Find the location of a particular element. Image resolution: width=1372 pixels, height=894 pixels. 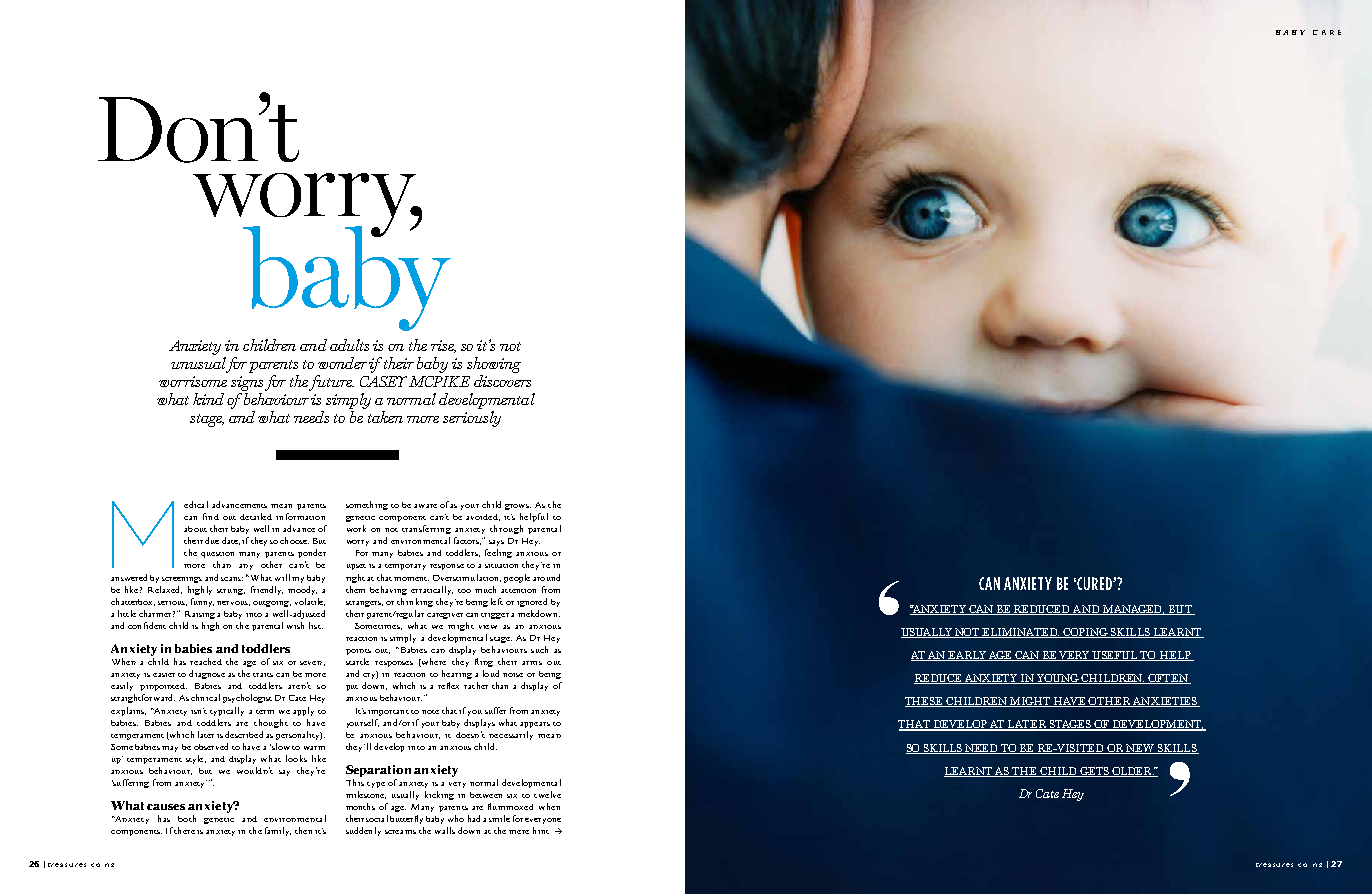

psychologist is located at coordinates (247, 698).
